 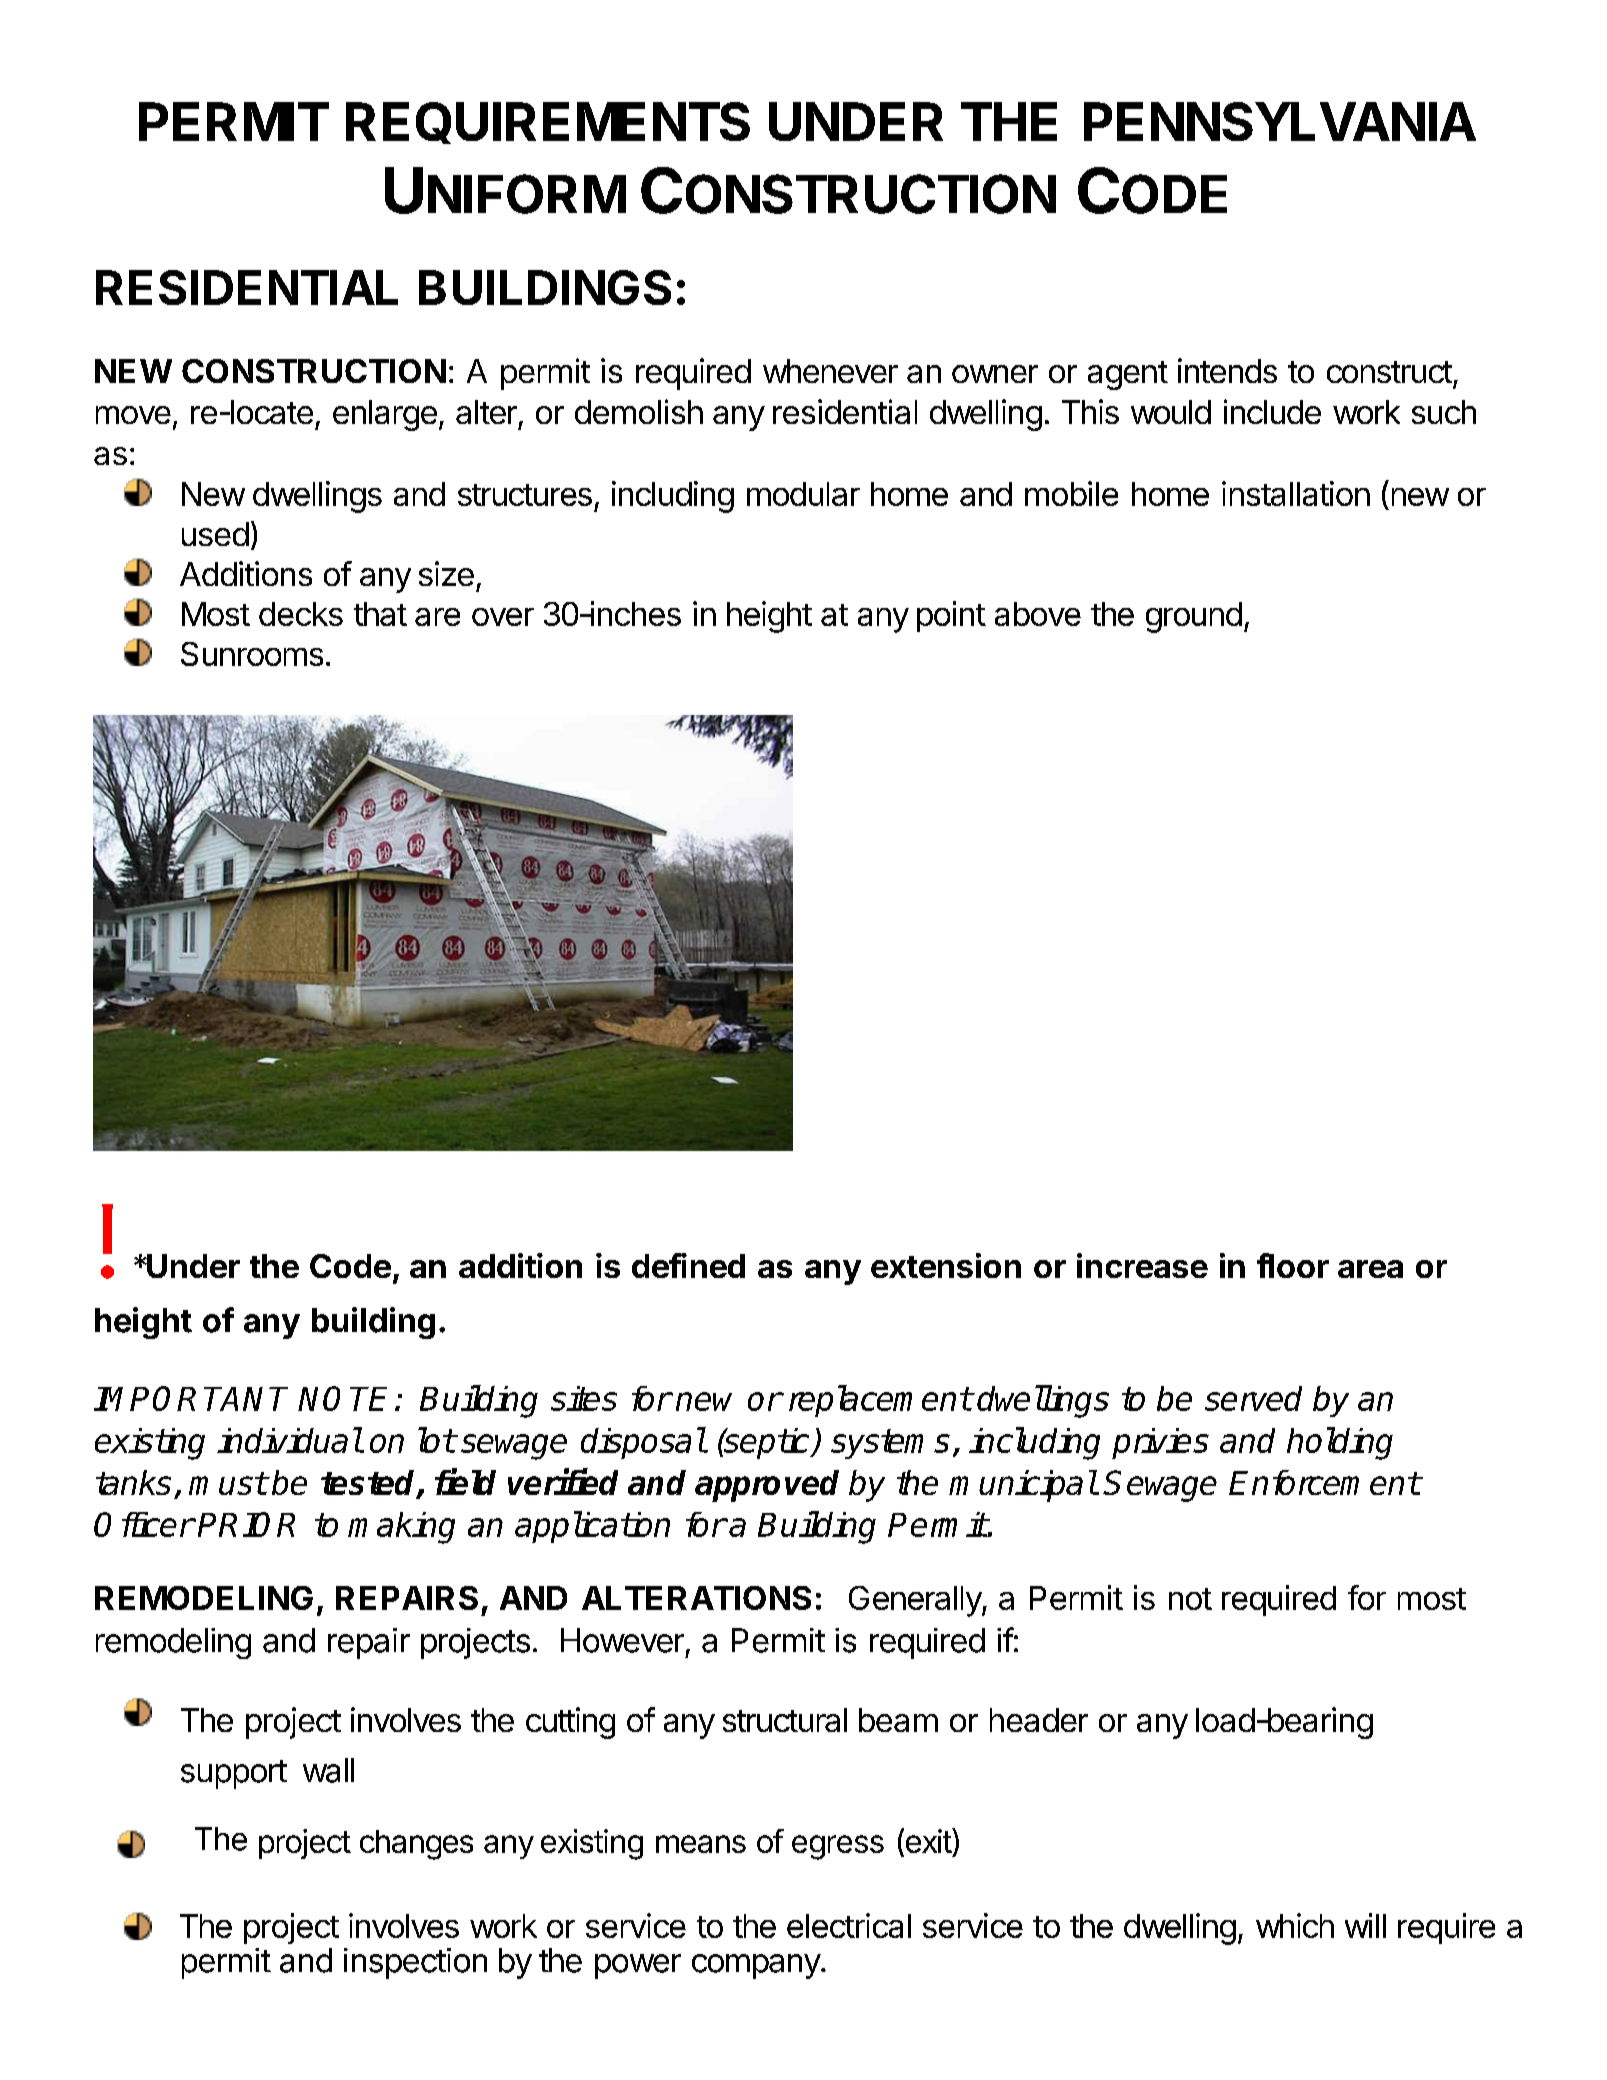 What do you see at coordinates (1293, 1265) in the screenshot?
I see `floor` at bounding box center [1293, 1265].
